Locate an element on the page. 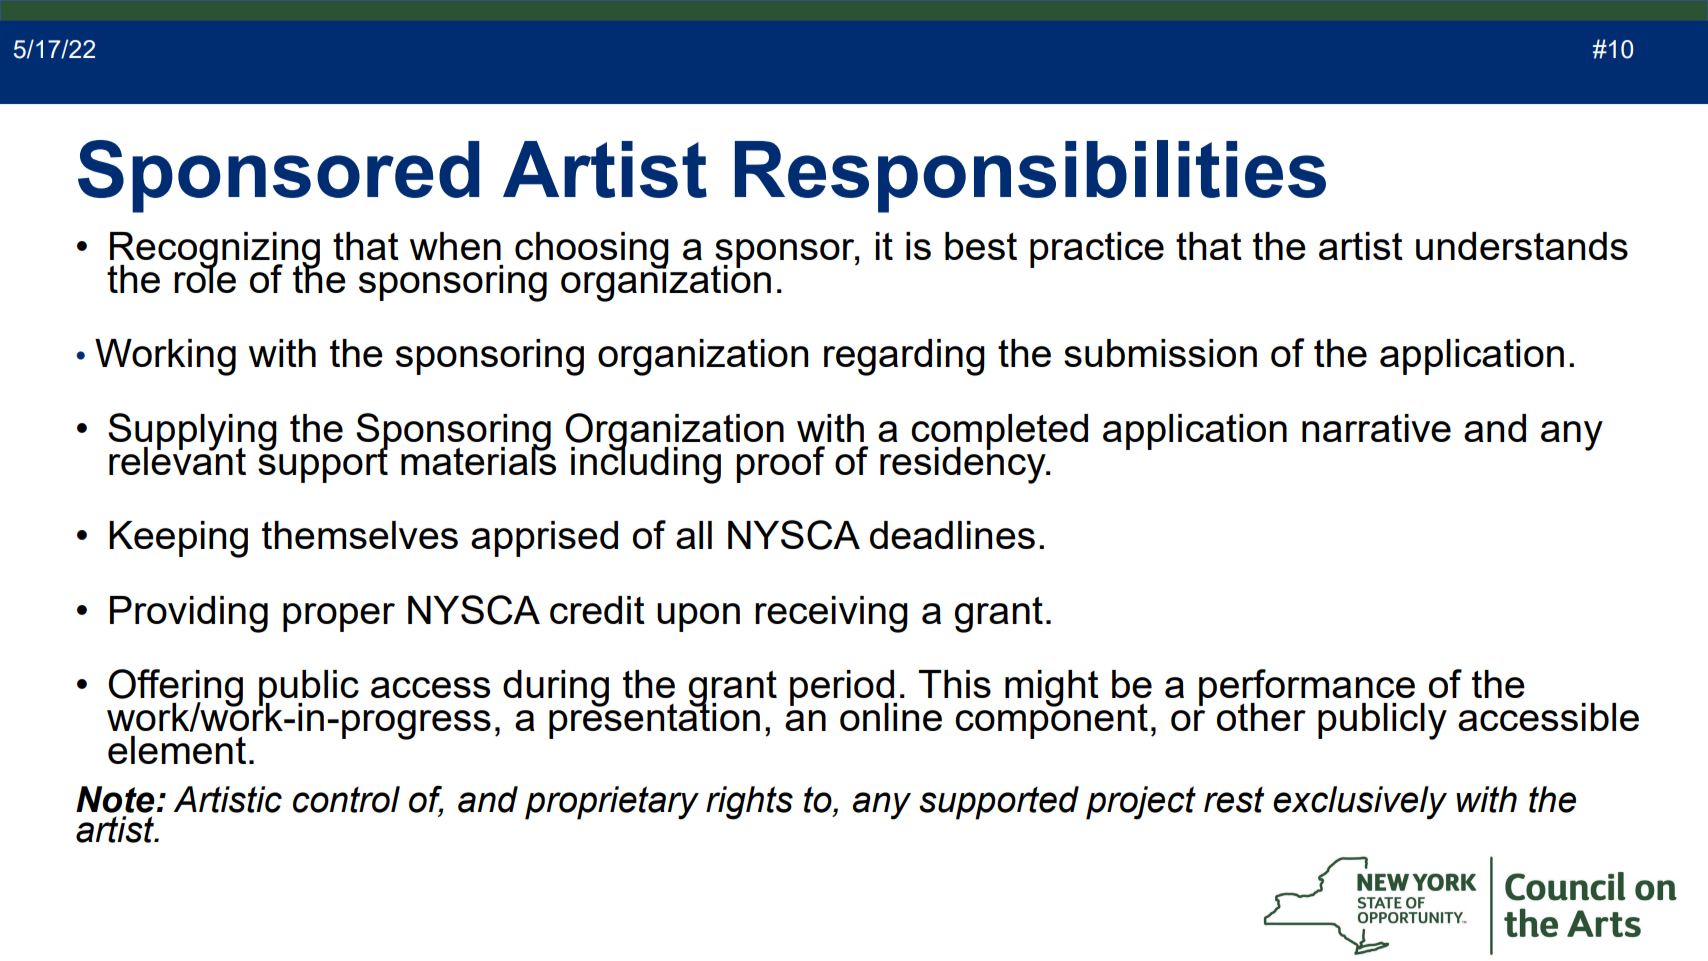 Image resolution: width=1708 pixels, height=961 pixels. Recognizing is located at coordinates (215, 251).
